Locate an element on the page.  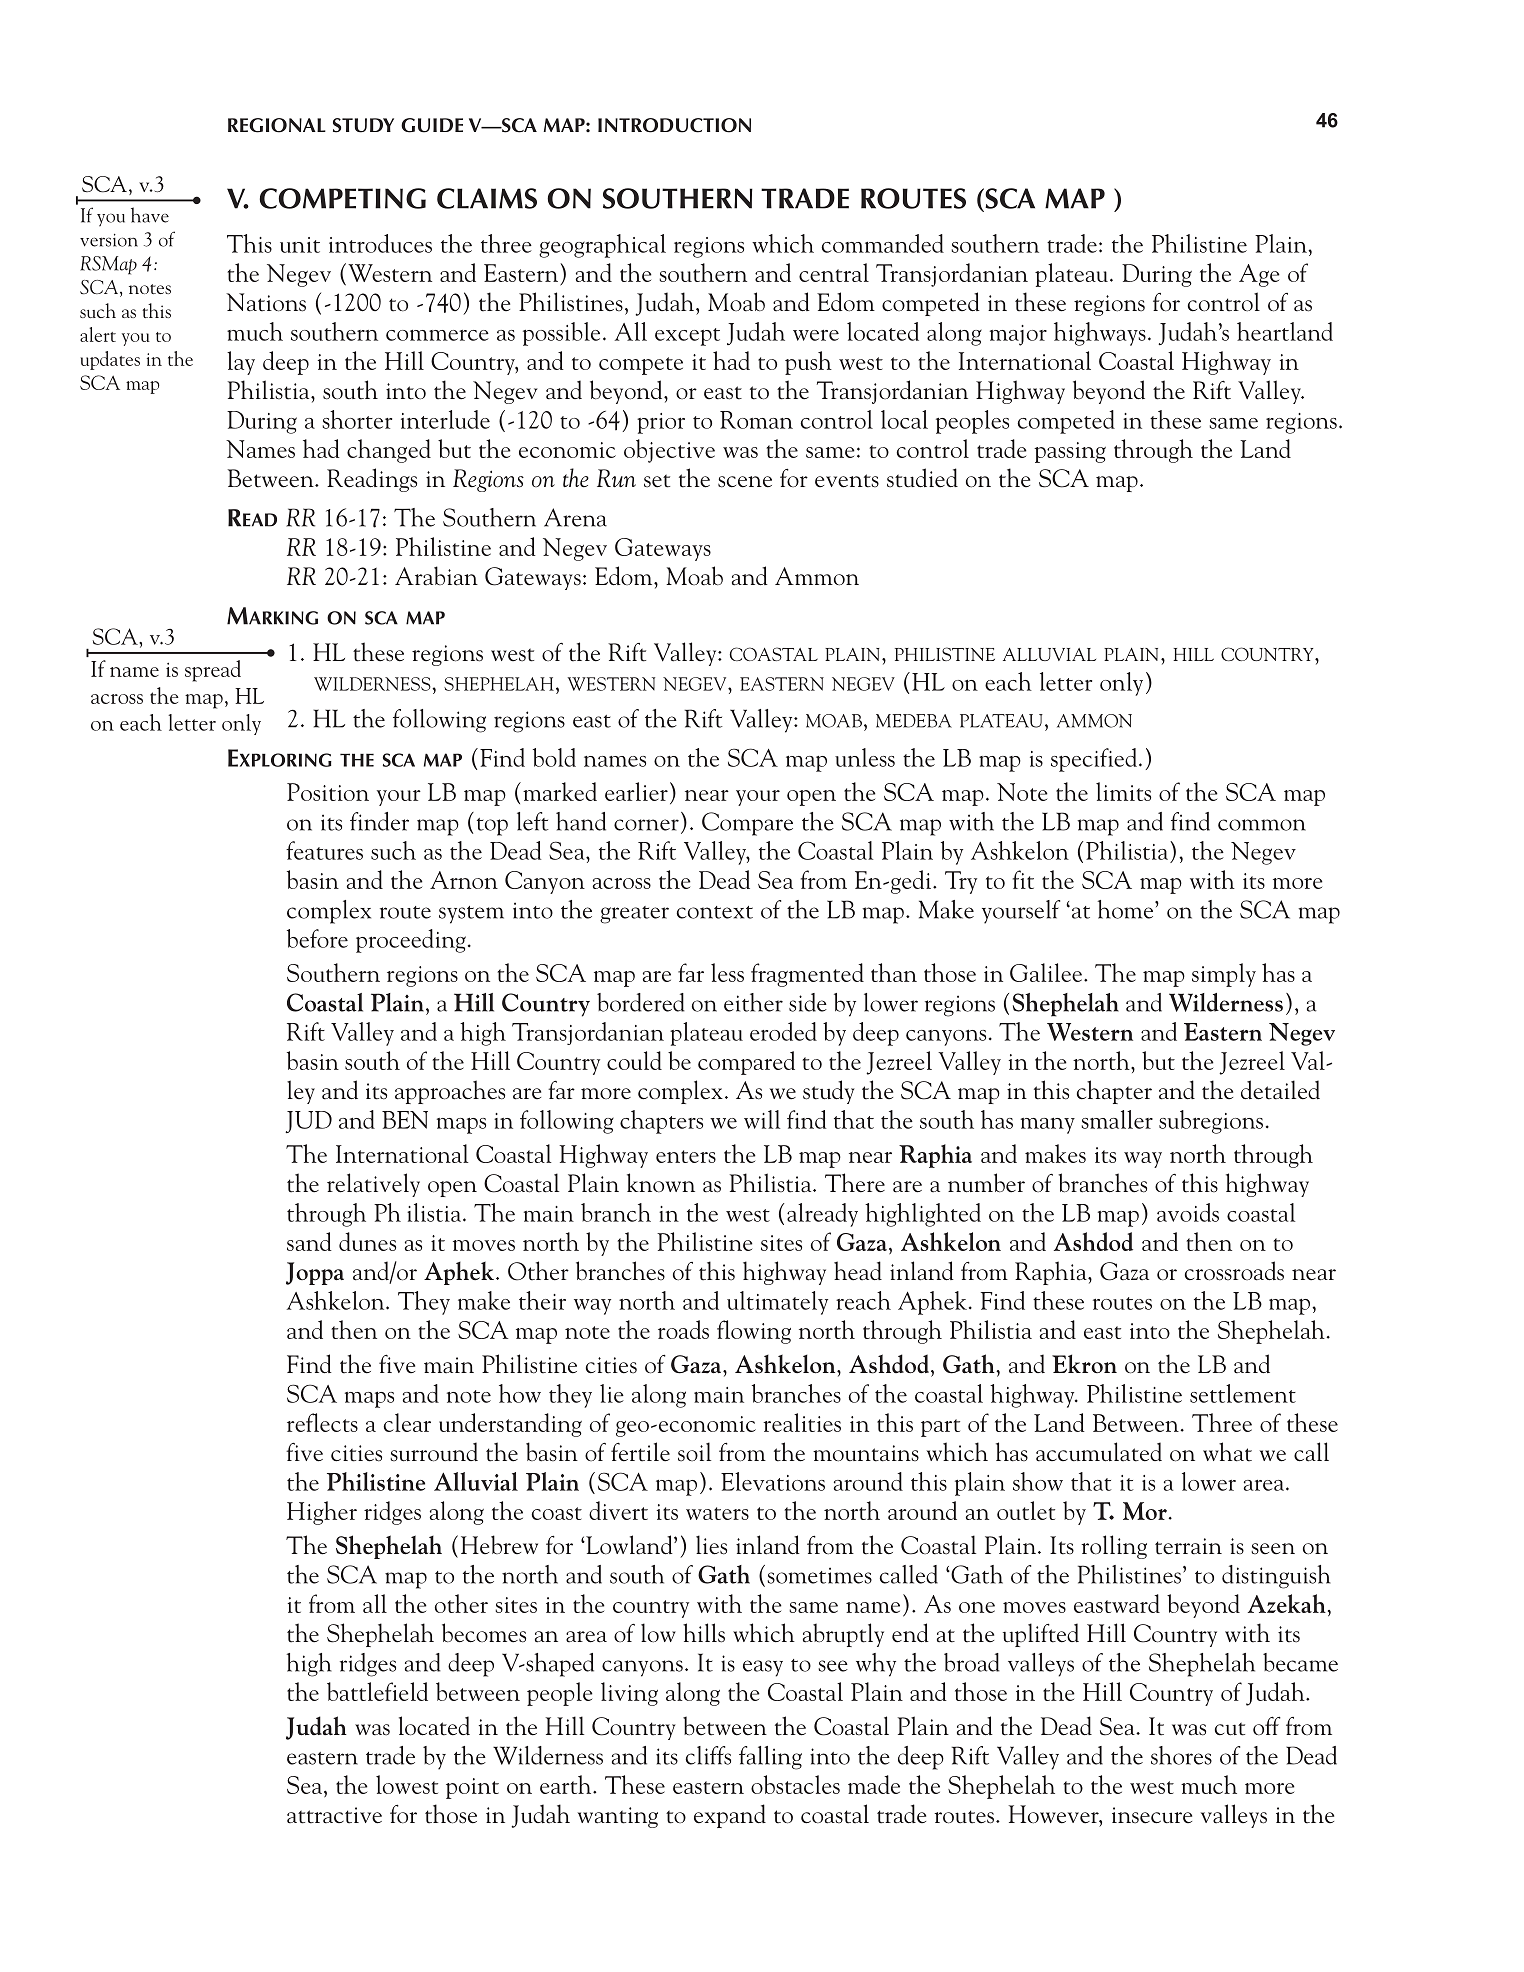
accumulated is located at coordinates (1099, 1452).
